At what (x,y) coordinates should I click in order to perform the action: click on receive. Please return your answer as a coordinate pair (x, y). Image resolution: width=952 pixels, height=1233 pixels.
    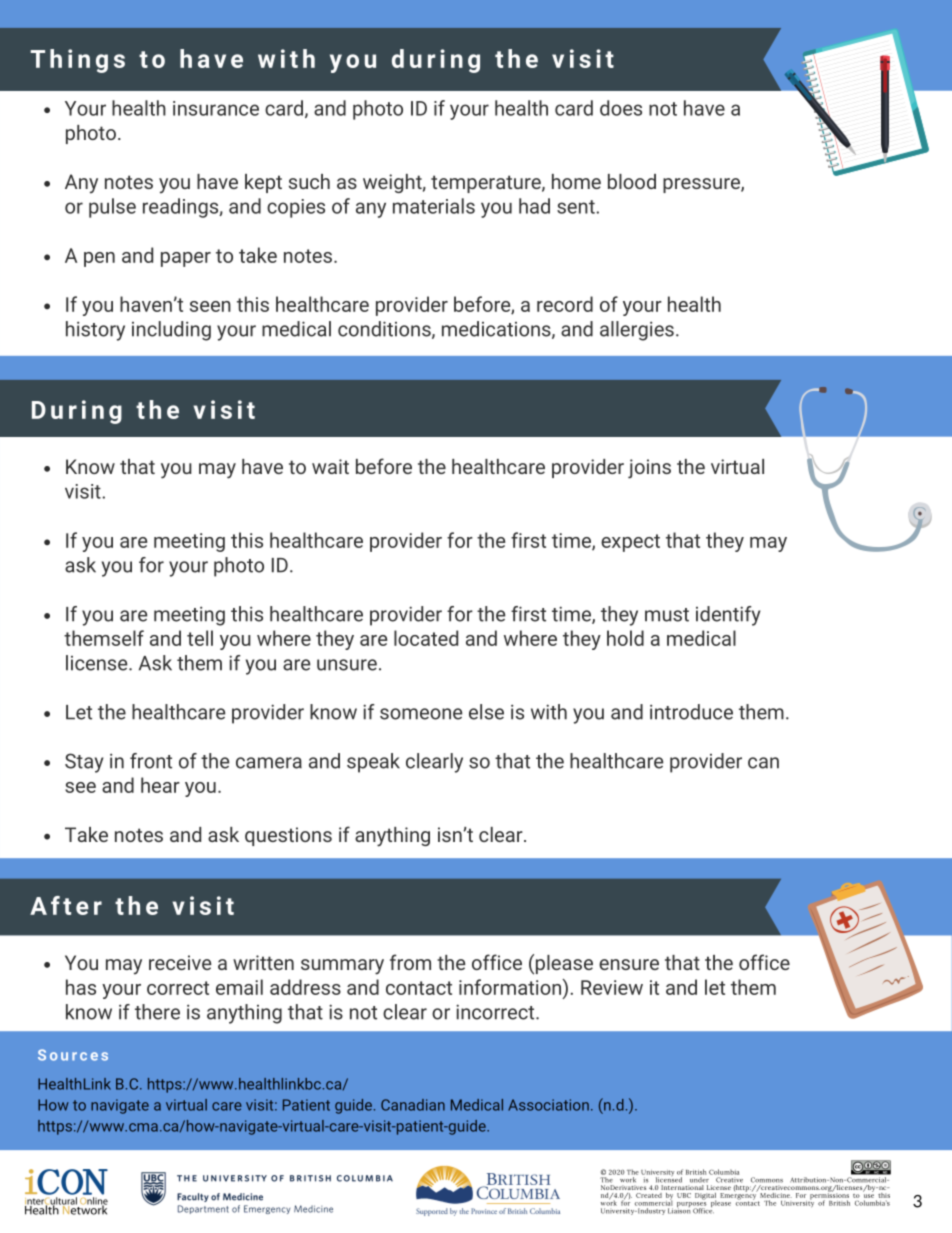
    Looking at the image, I should click on (180, 962).
